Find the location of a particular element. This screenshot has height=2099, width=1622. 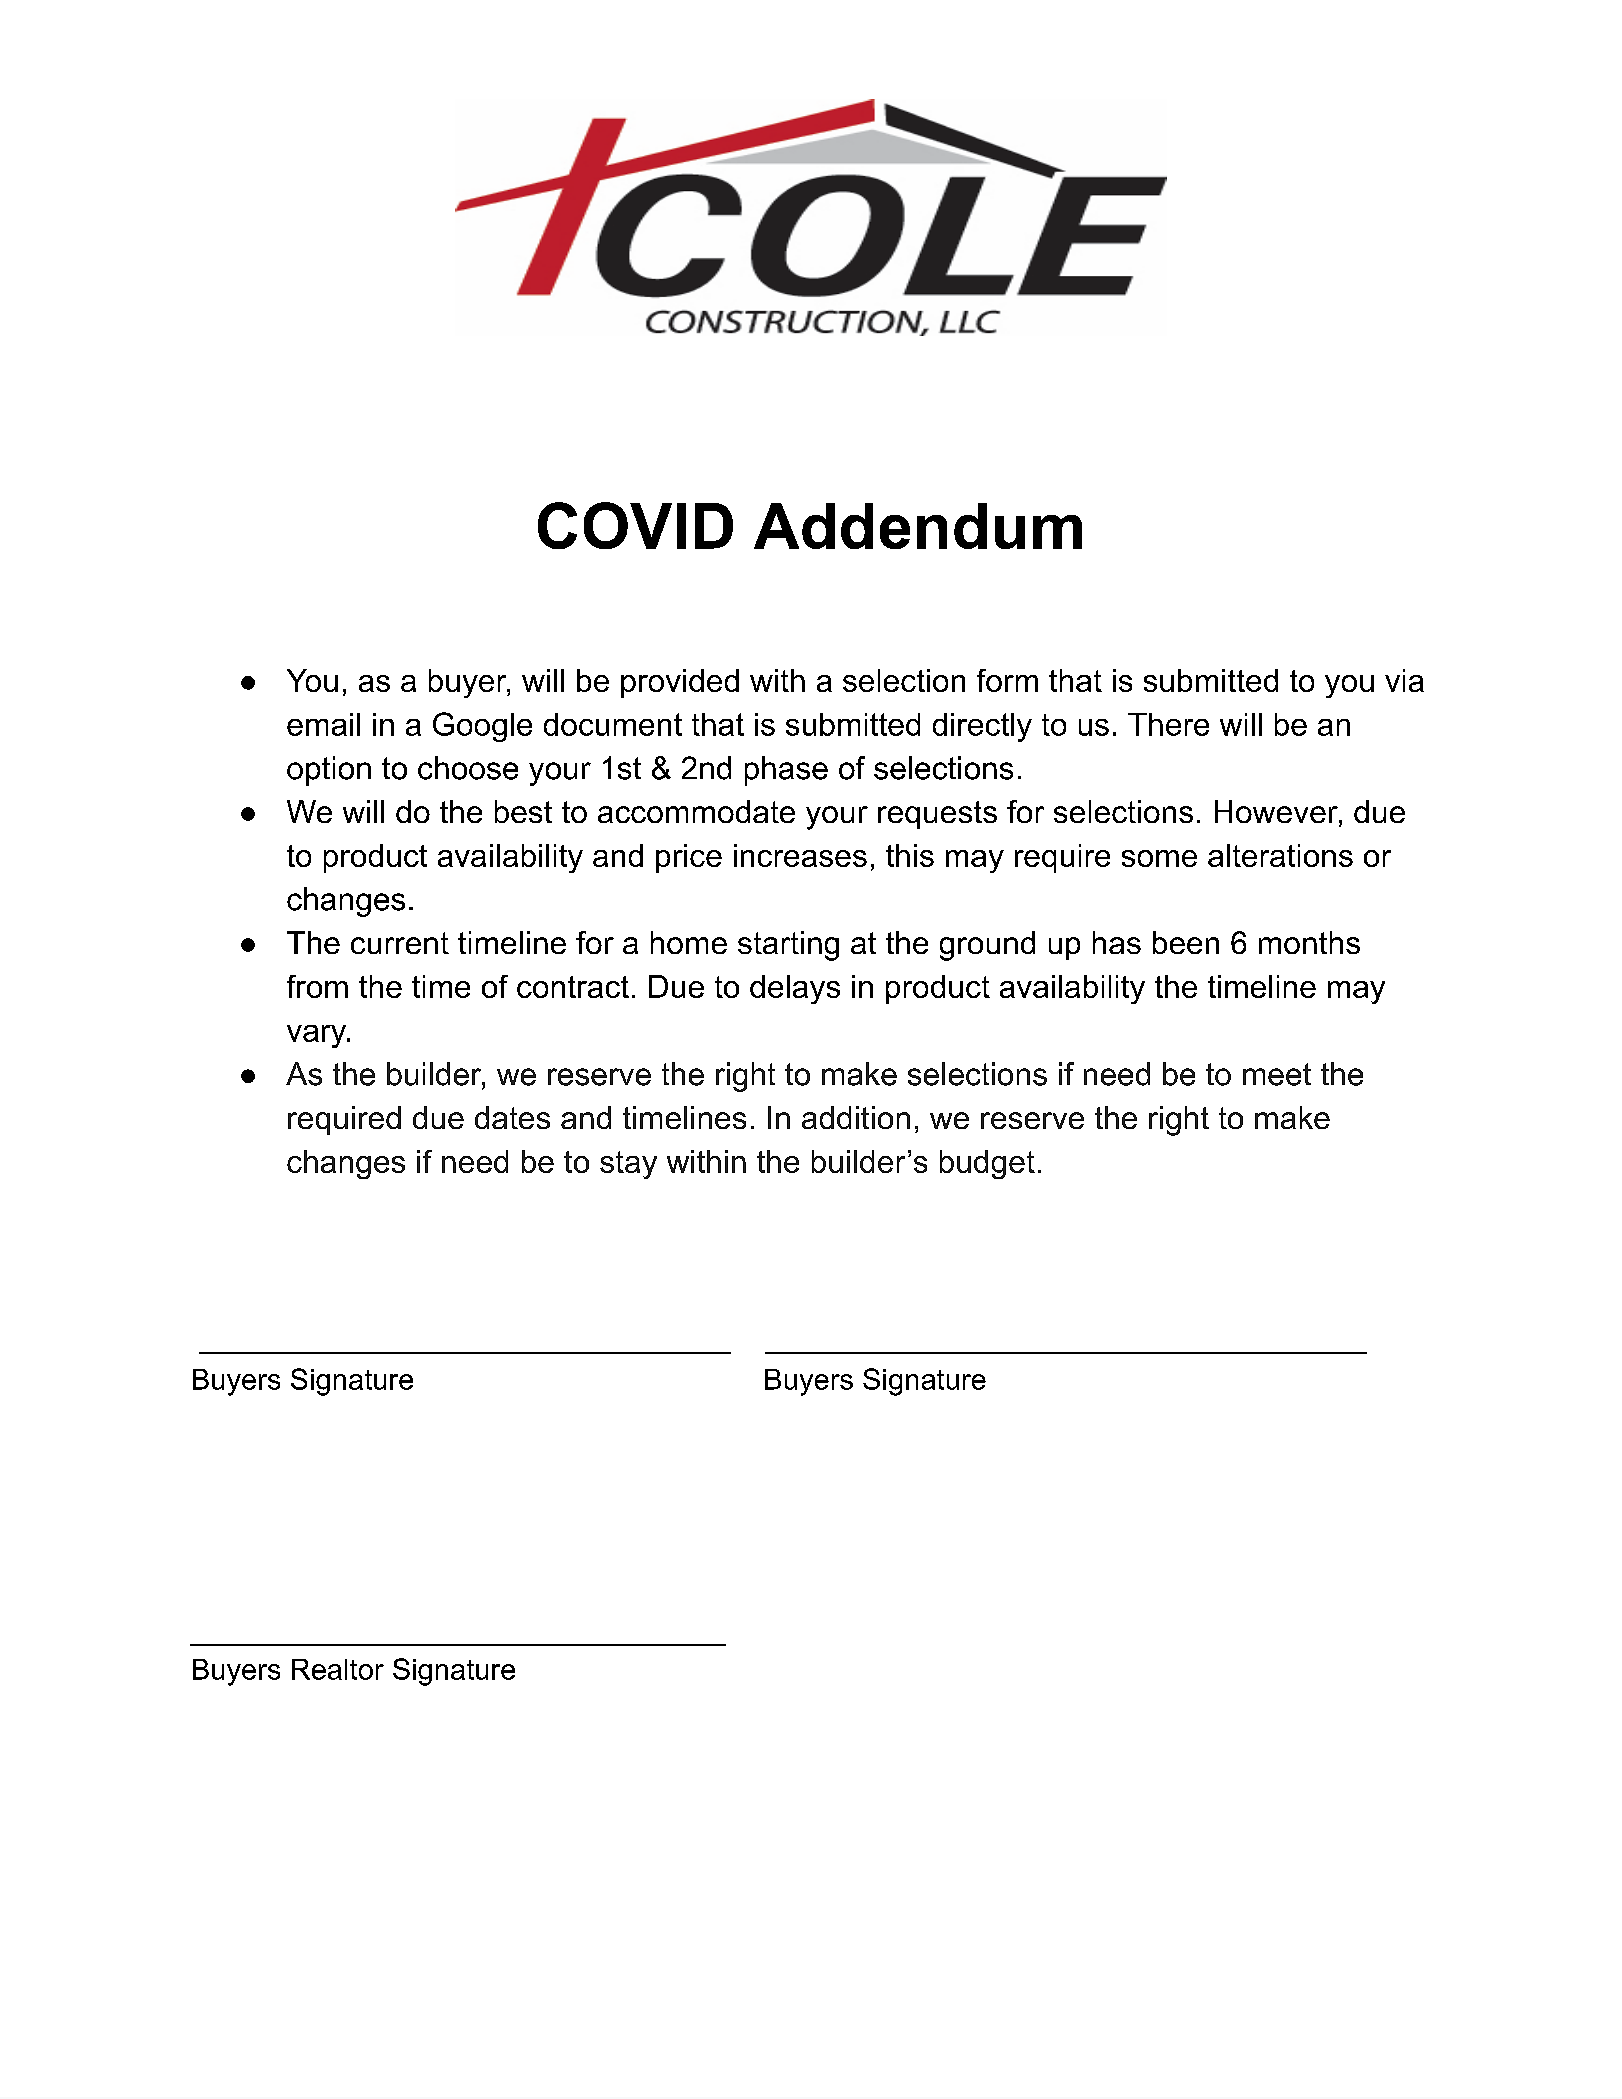

been is located at coordinates (1186, 942).
